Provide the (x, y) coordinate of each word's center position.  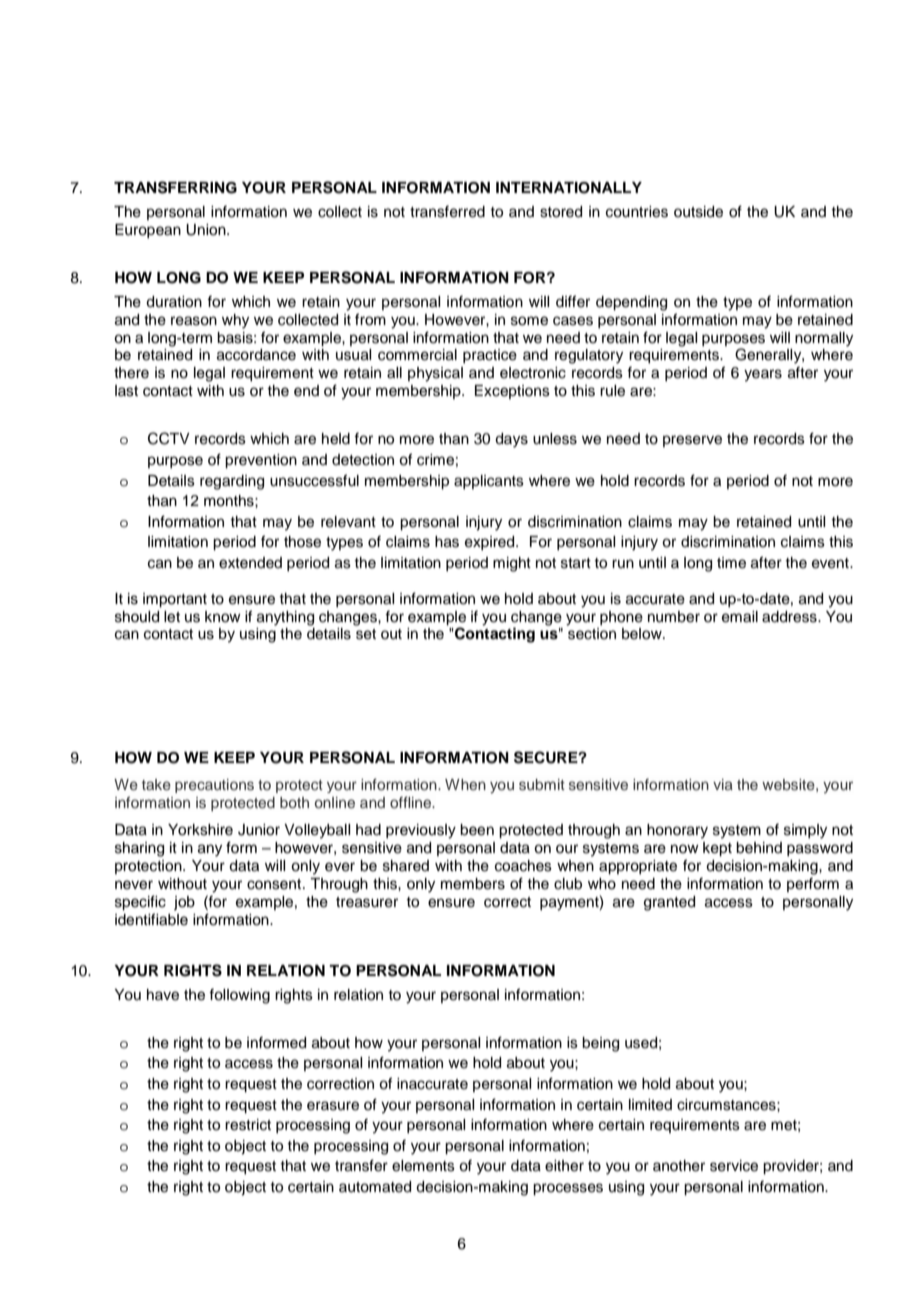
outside (698, 212)
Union (207, 230)
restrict (248, 1125)
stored (561, 212)
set (366, 634)
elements (423, 1166)
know (223, 617)
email (740, 617)
